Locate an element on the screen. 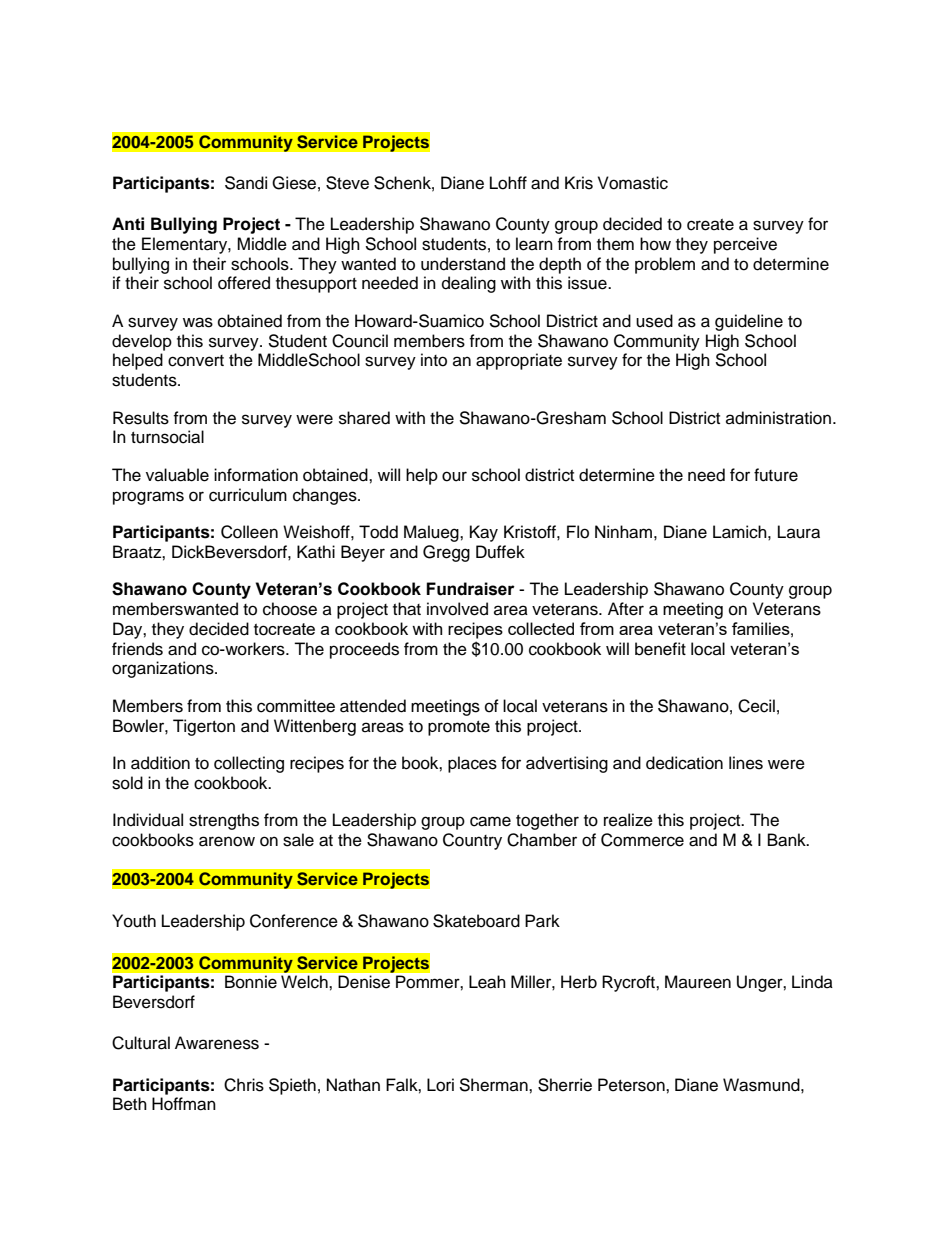 This screenshot has height=1233, width=952. understand is located at coordinates (463, 264).
